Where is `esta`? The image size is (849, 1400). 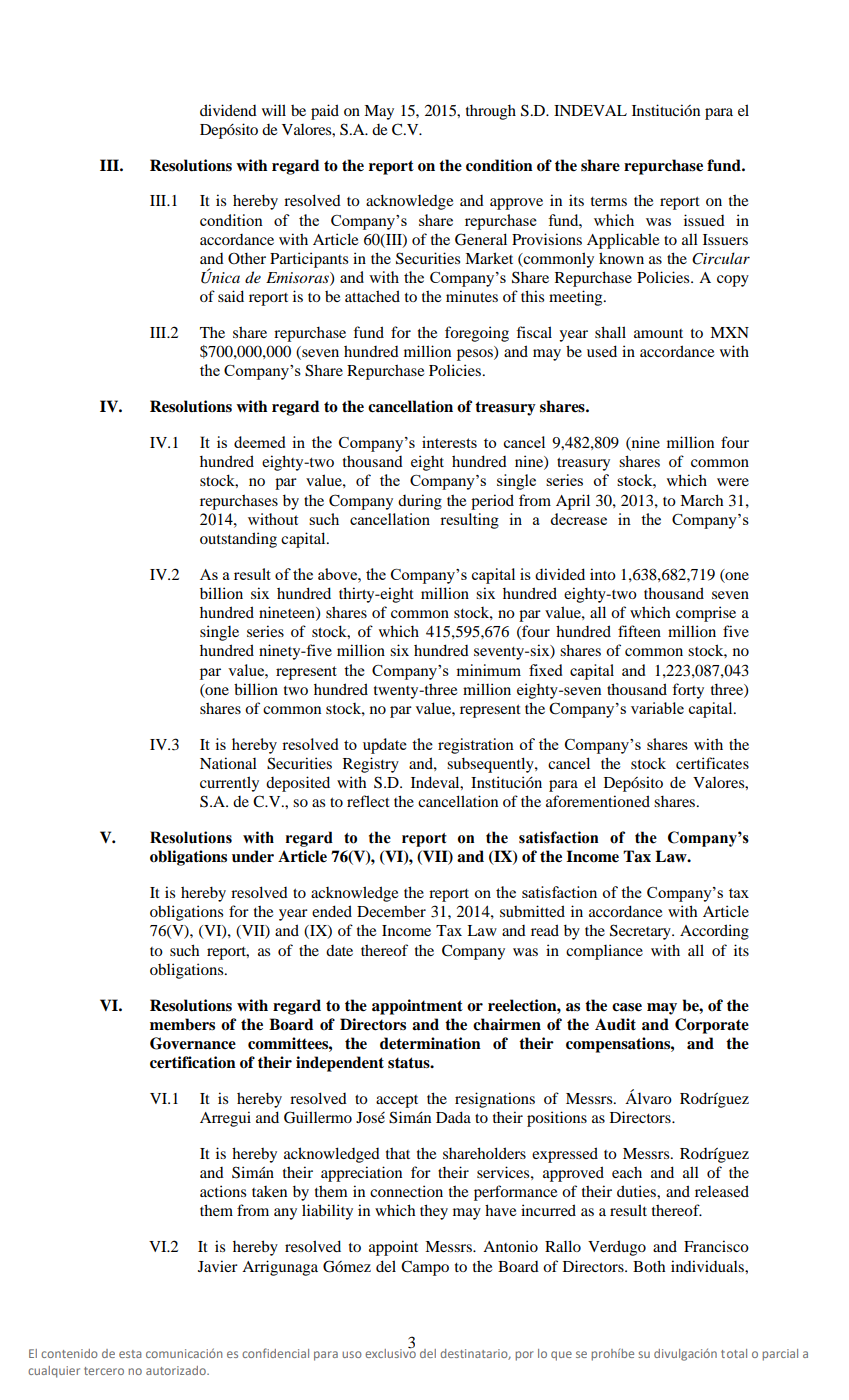 esta is located at coordinates (130, 1354).
